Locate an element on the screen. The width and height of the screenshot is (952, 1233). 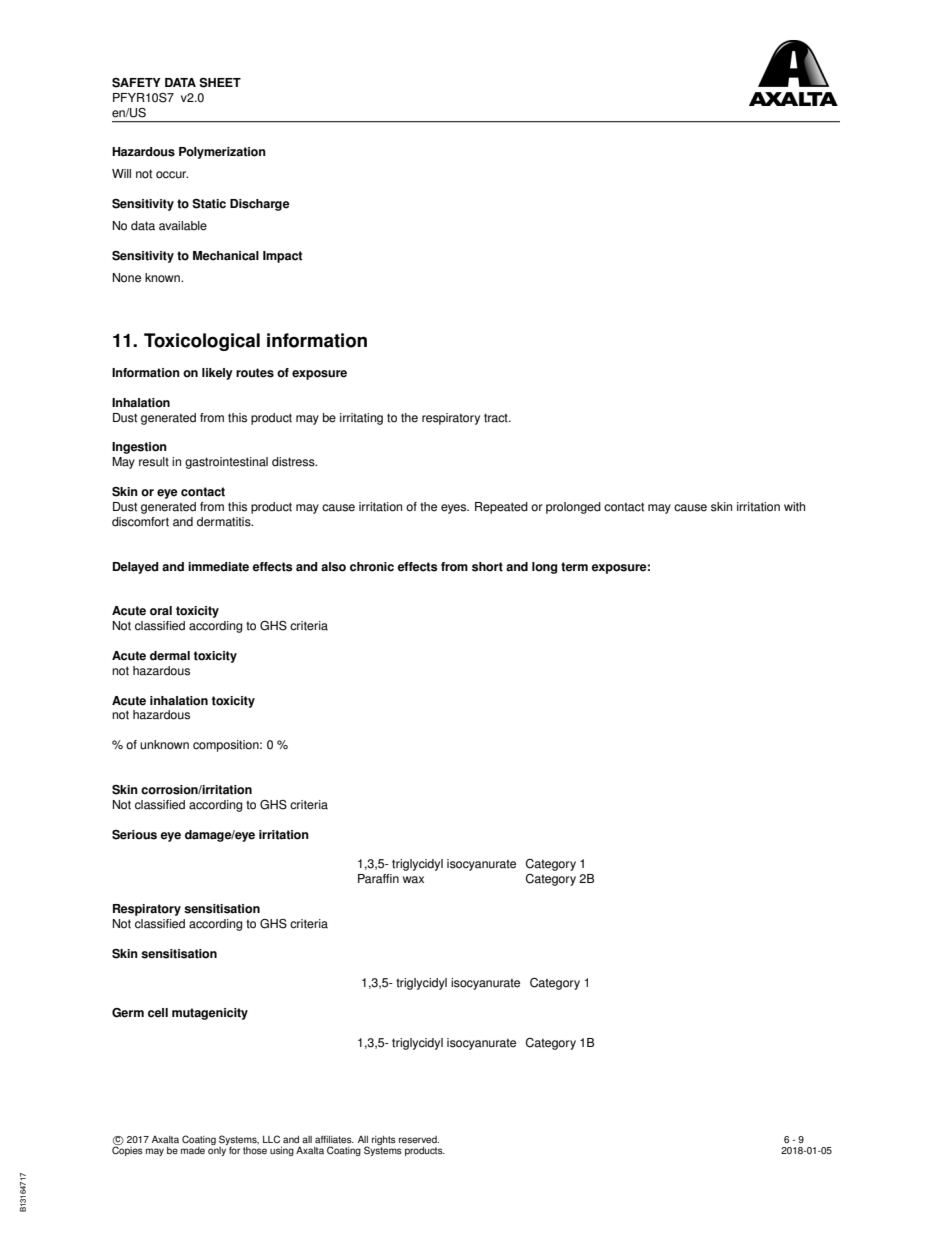
oral is located at coordinates (161, 611).
